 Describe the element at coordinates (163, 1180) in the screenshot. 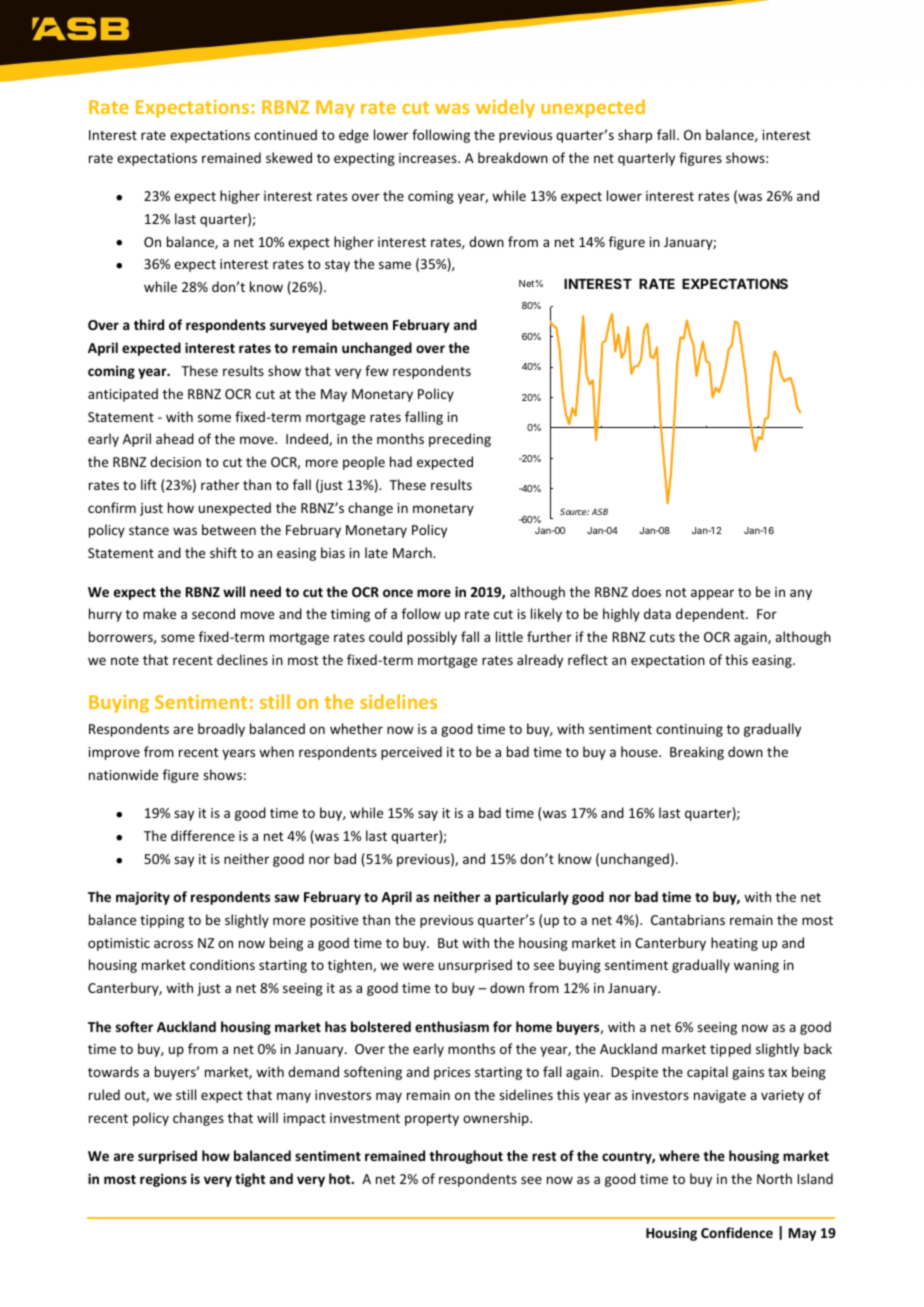

I see `regions` at that location.
